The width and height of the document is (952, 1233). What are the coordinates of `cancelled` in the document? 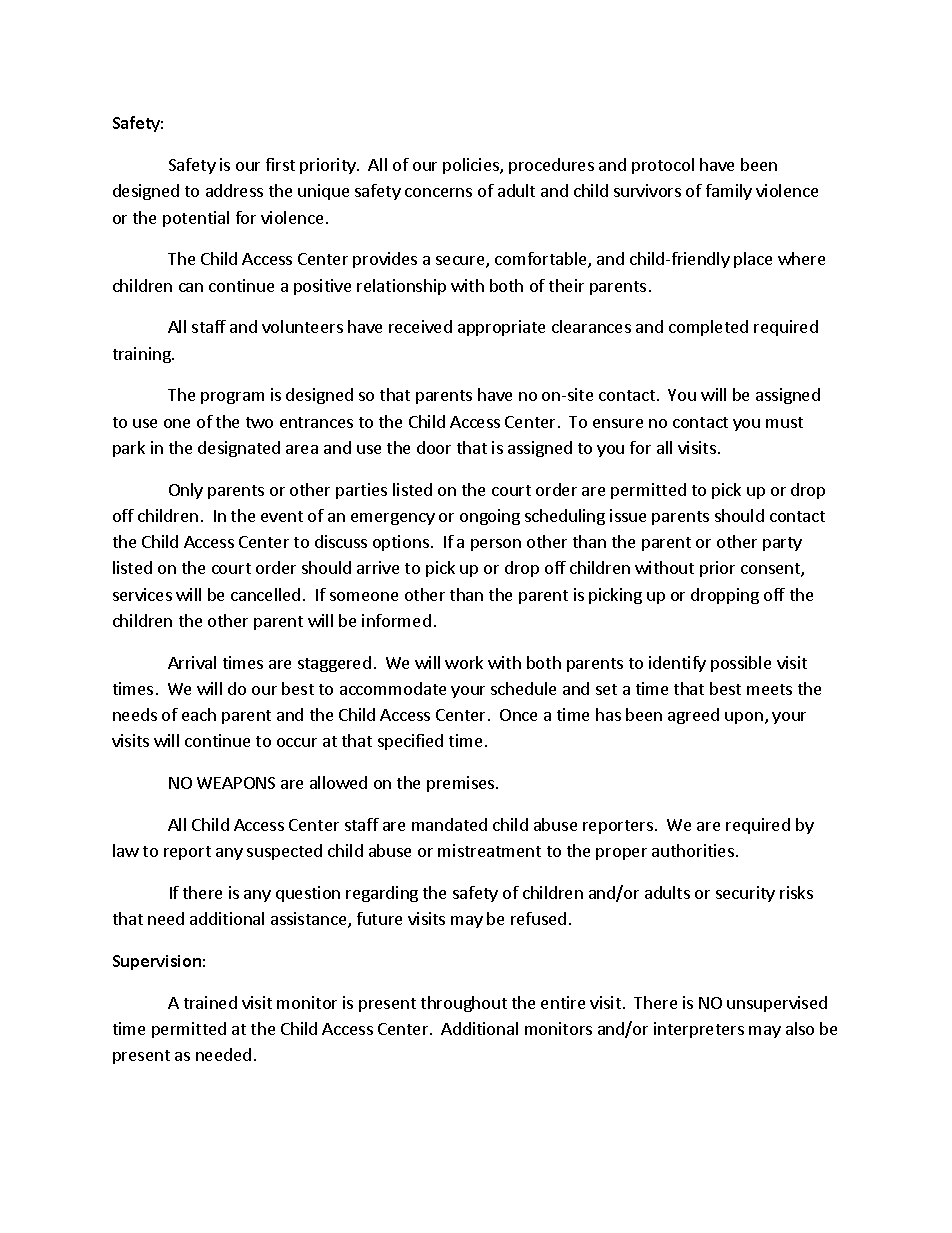 It's located at (265, 594).
